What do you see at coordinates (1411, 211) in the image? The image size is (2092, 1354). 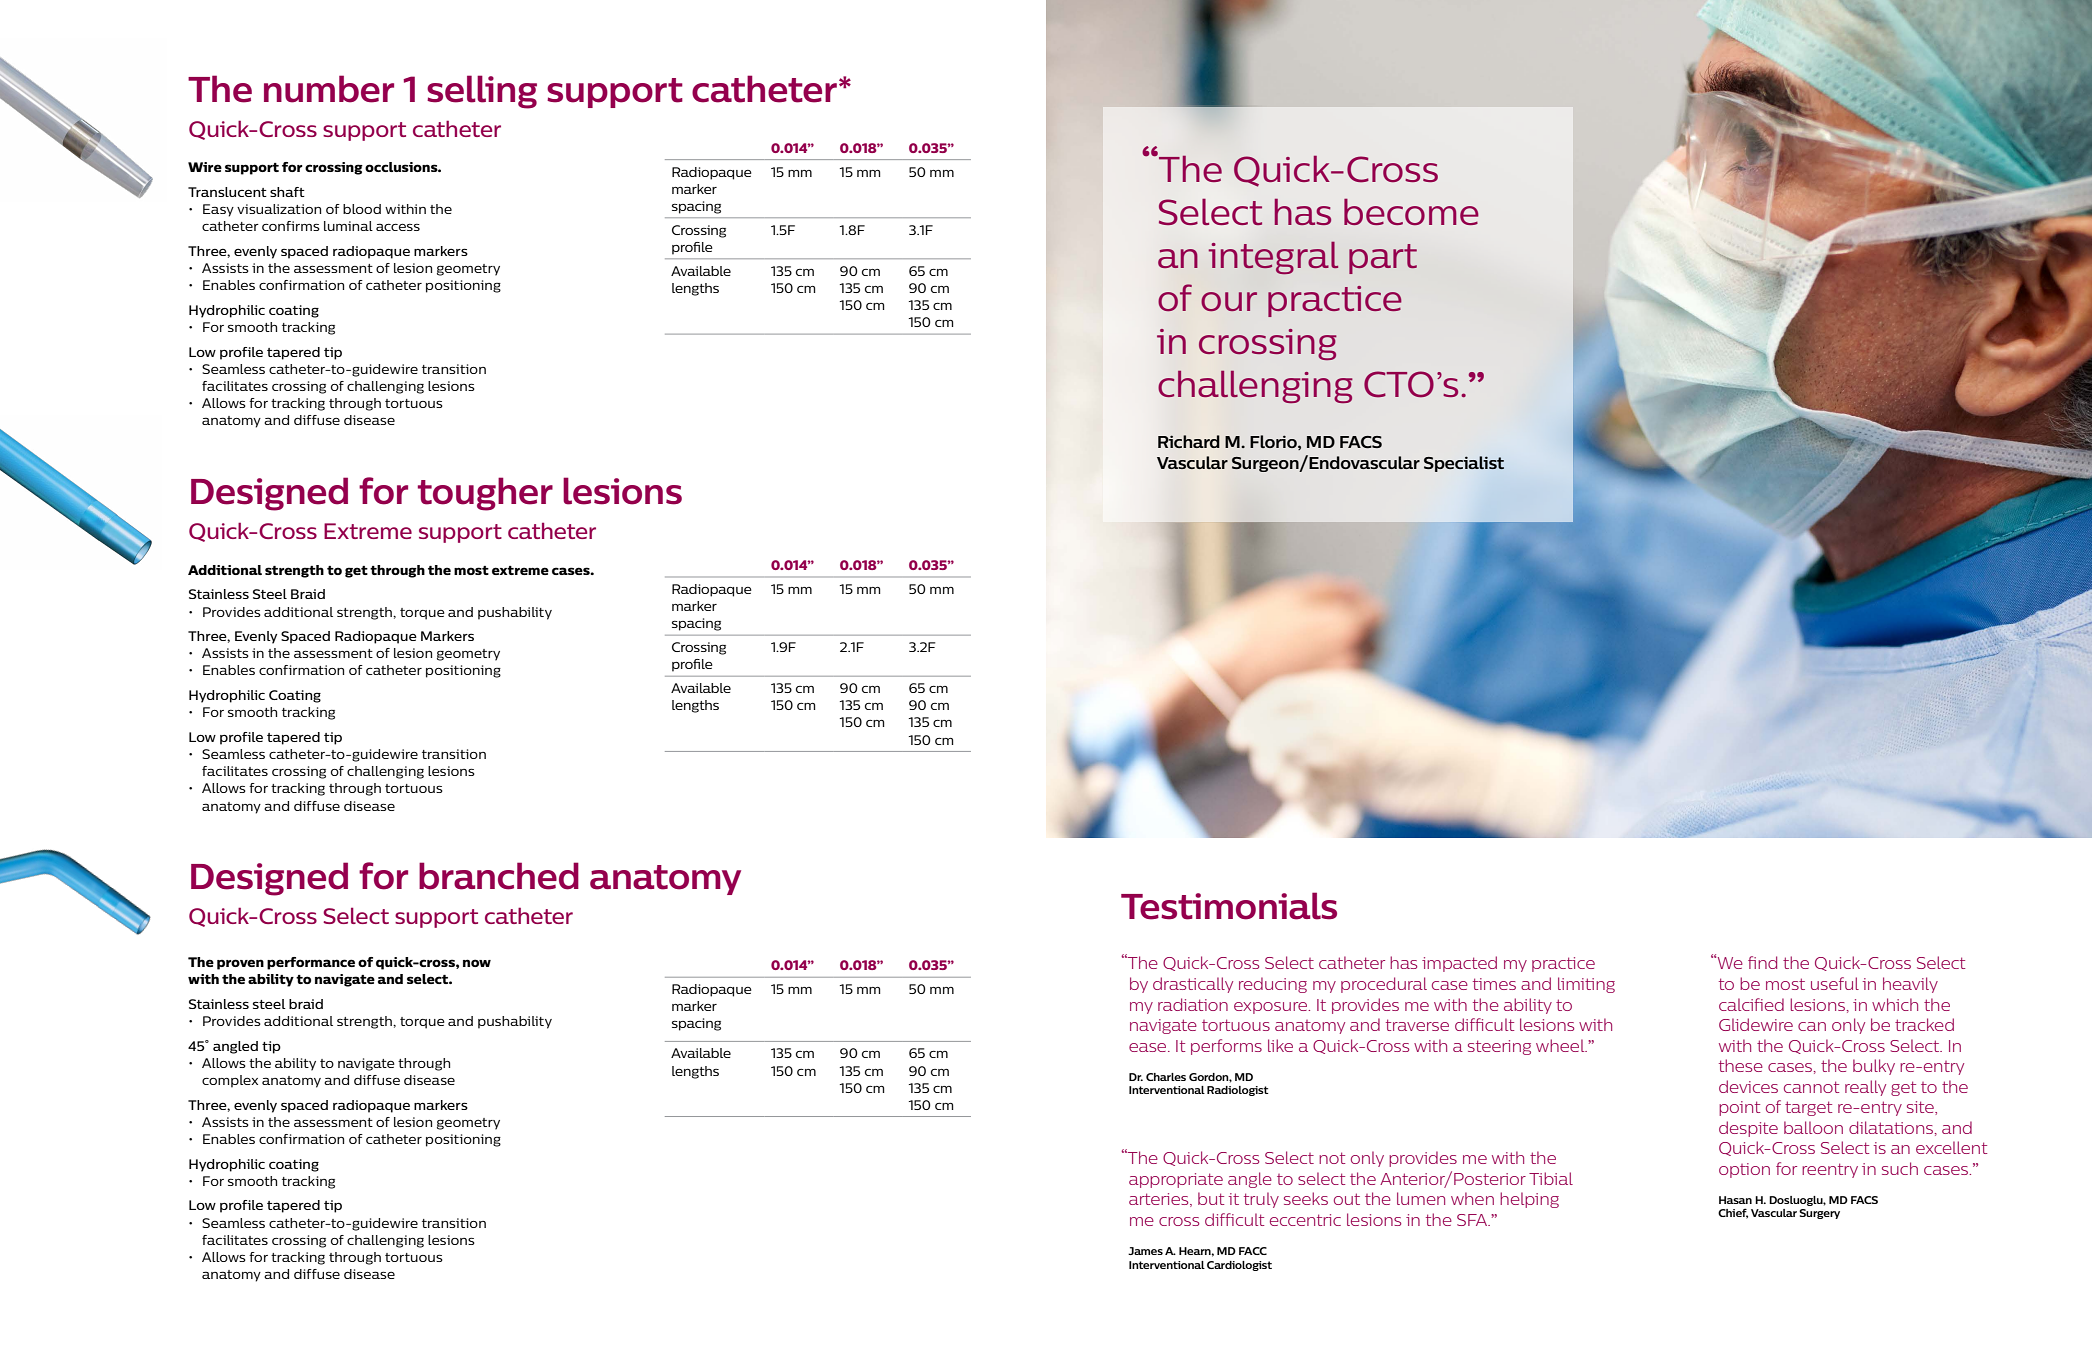 I see `become` at bounding box center [1411, 211].
